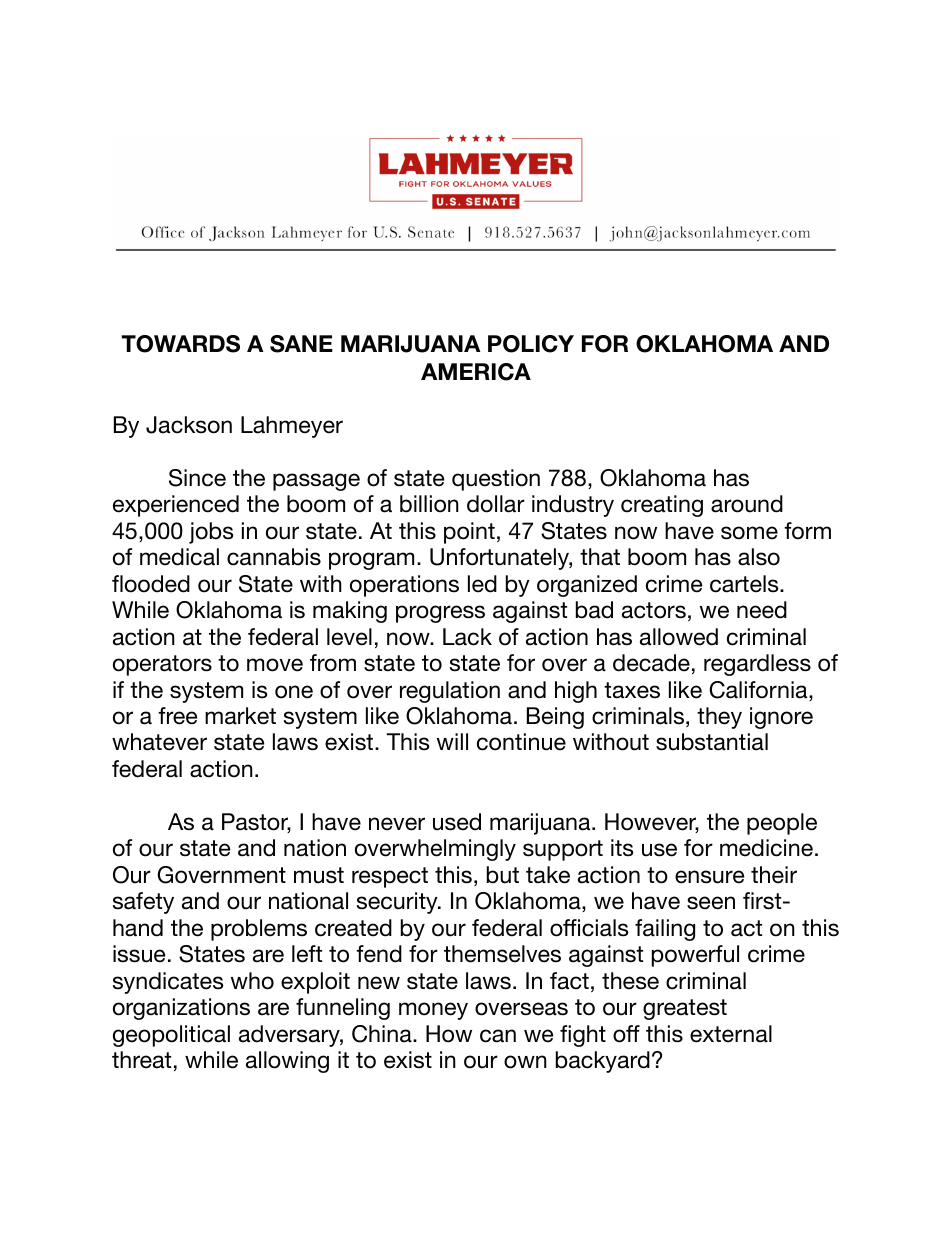  What do you see at coordinates (731, 1034) in the screenshot?
I see `external` at bounding box center [731, 1034].
